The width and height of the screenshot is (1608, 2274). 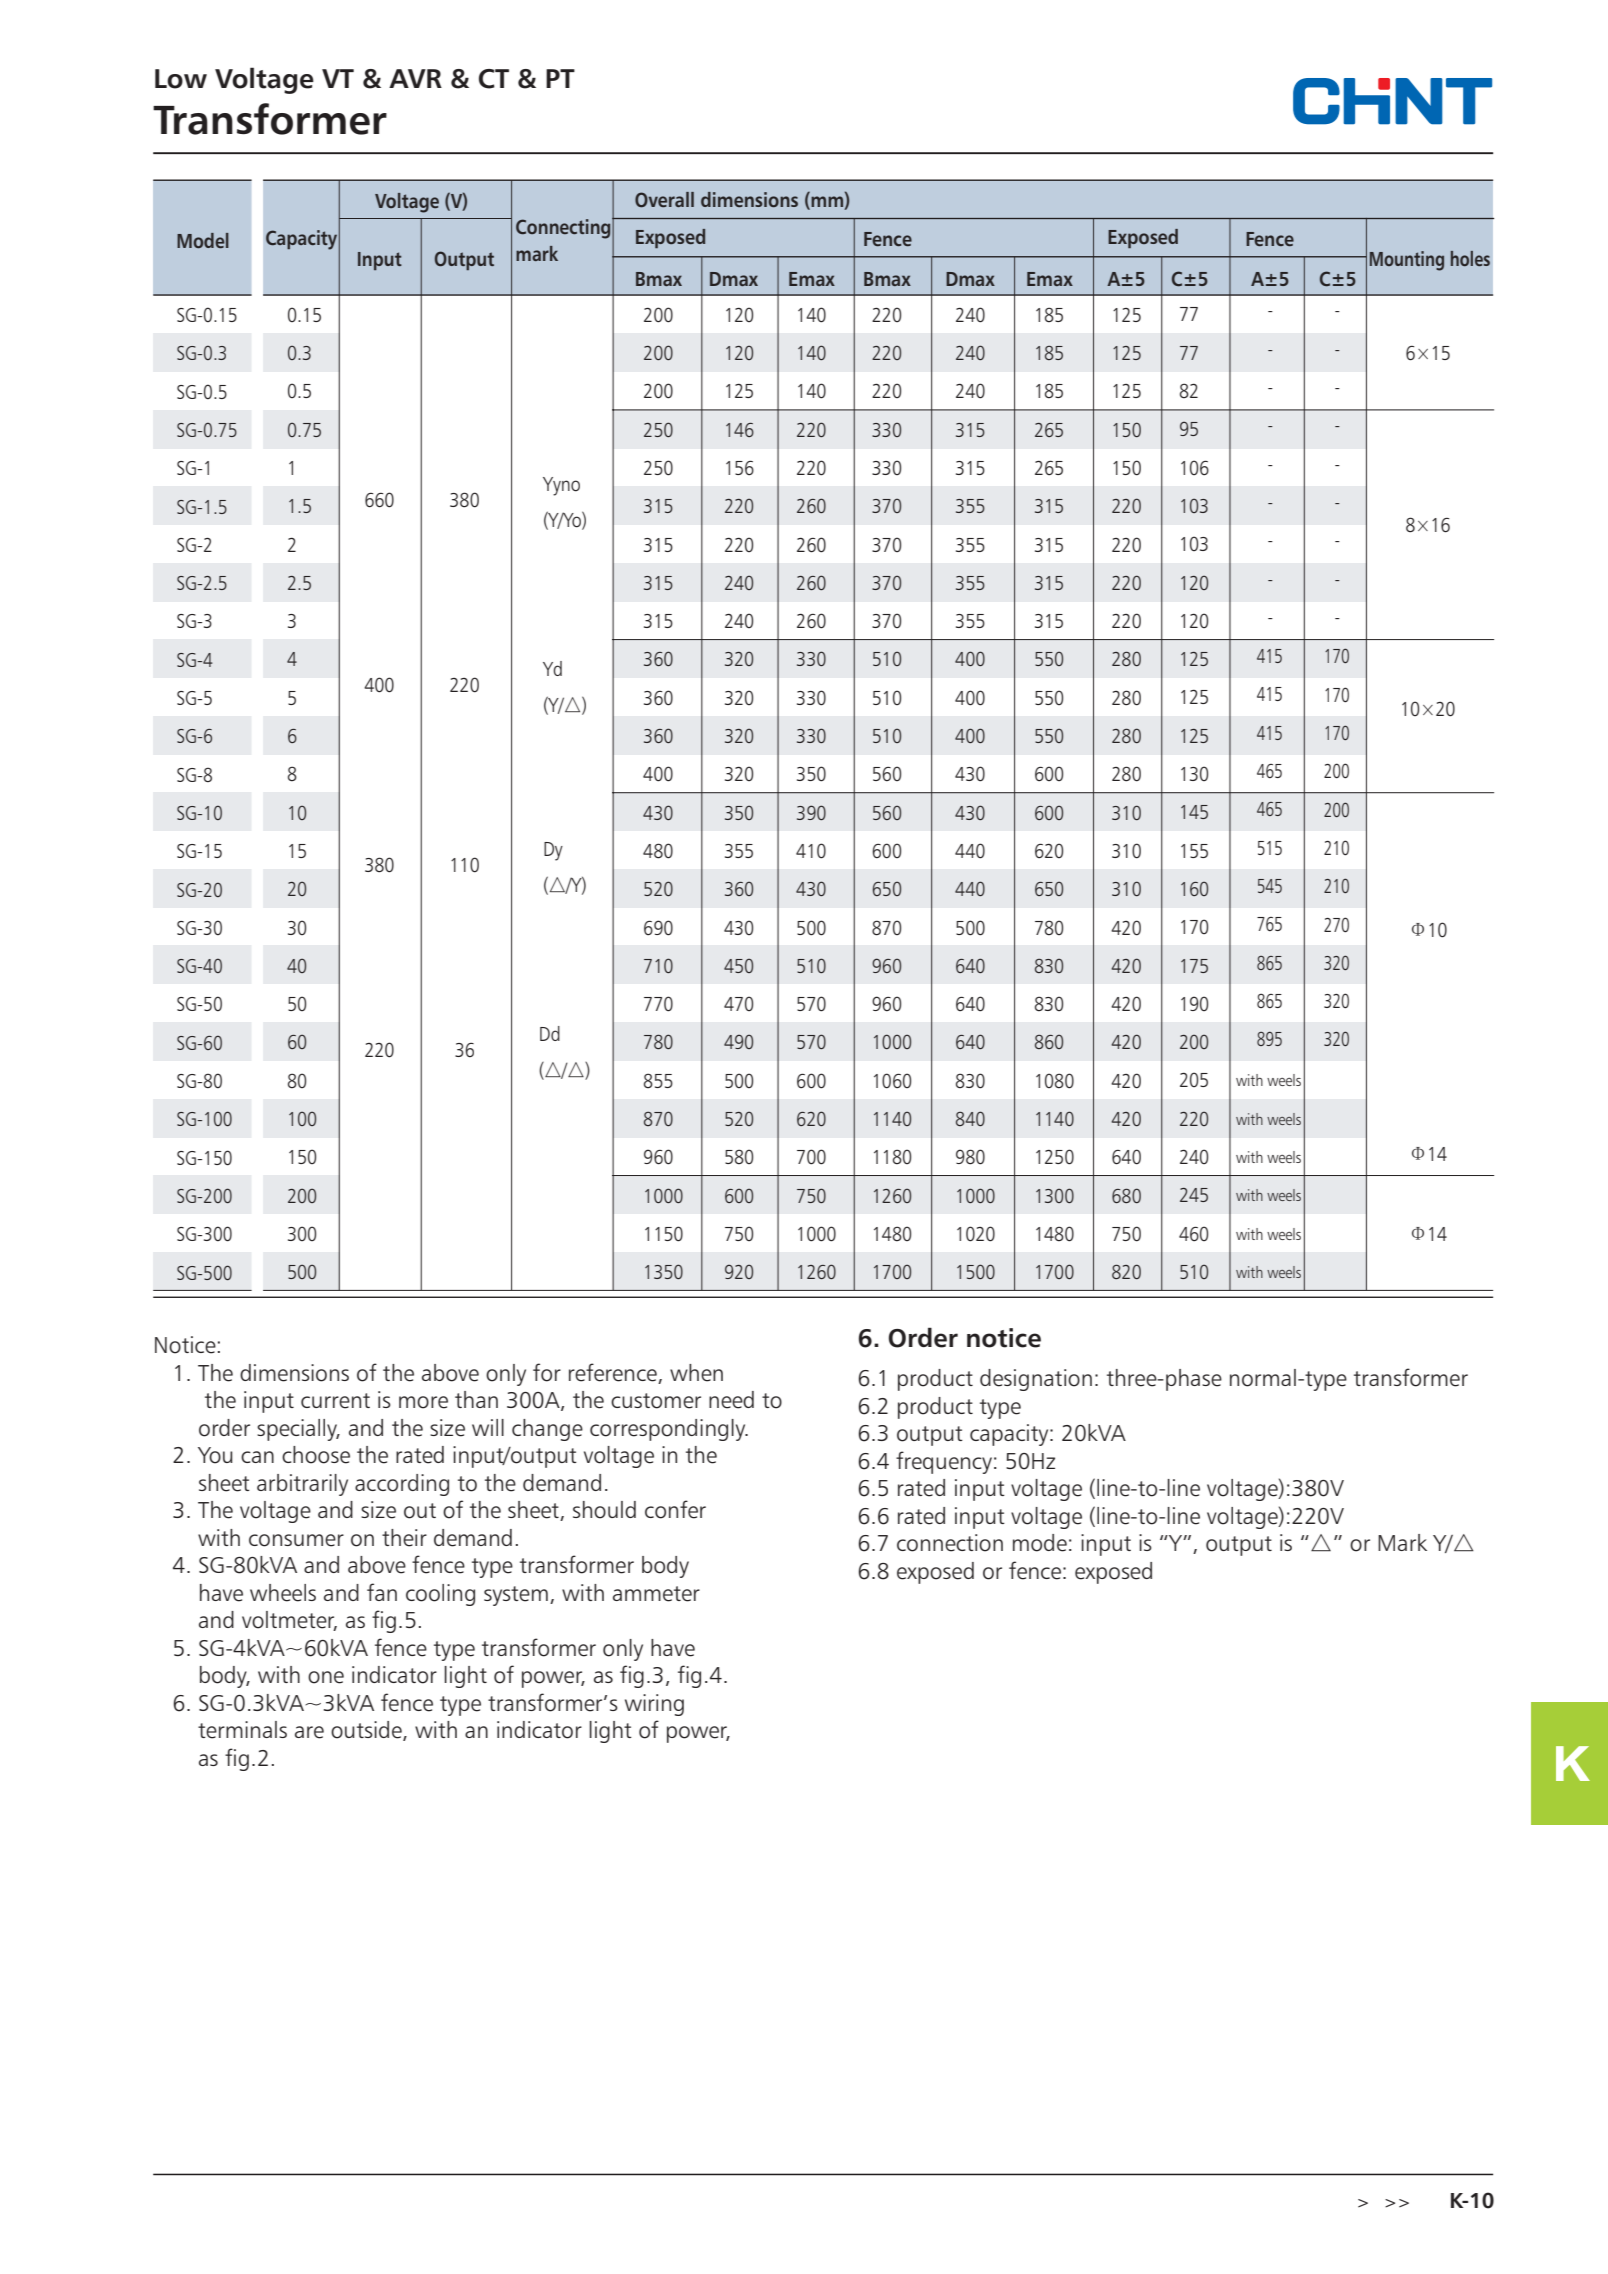 What do you see at coordinates (731, 1400) in the screenshot?
I see `need` at bounding box center [731, 1400].
